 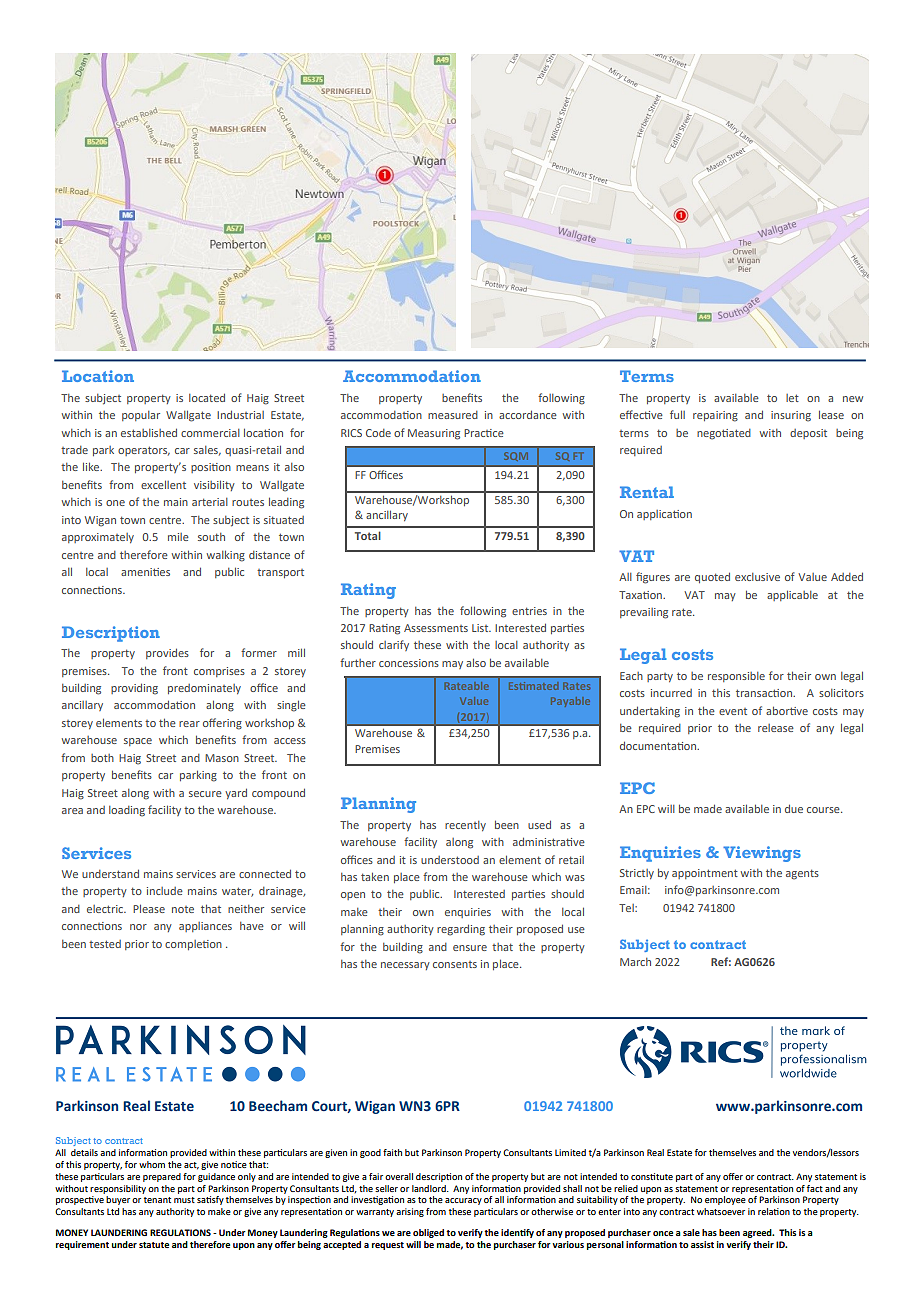 What do you see at coordinates (463, 1201) in the screenshot?
I see `accuracy` at bounding box center [463, 1201].
